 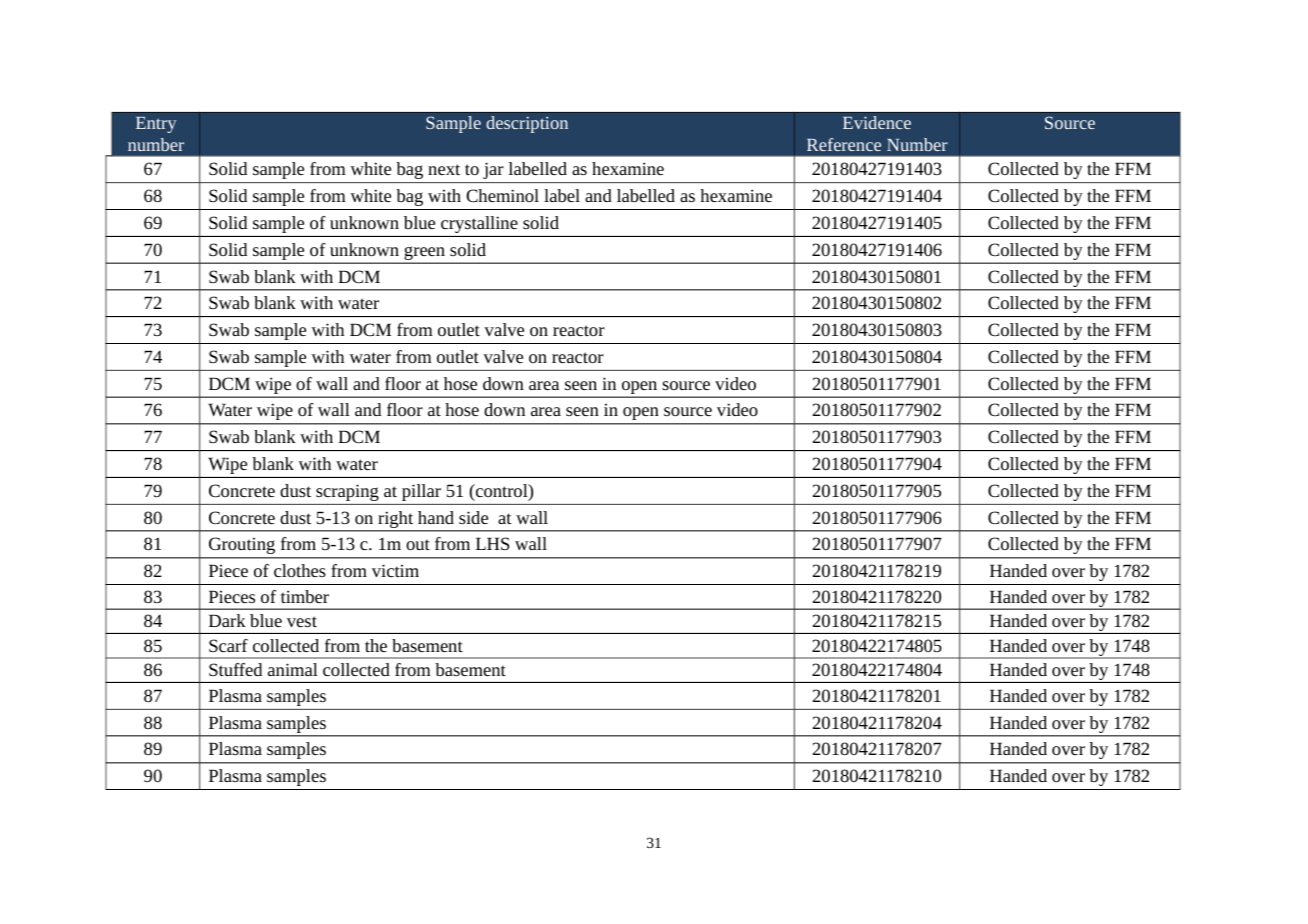 I want to click on side, so click(x=473, y=517).
